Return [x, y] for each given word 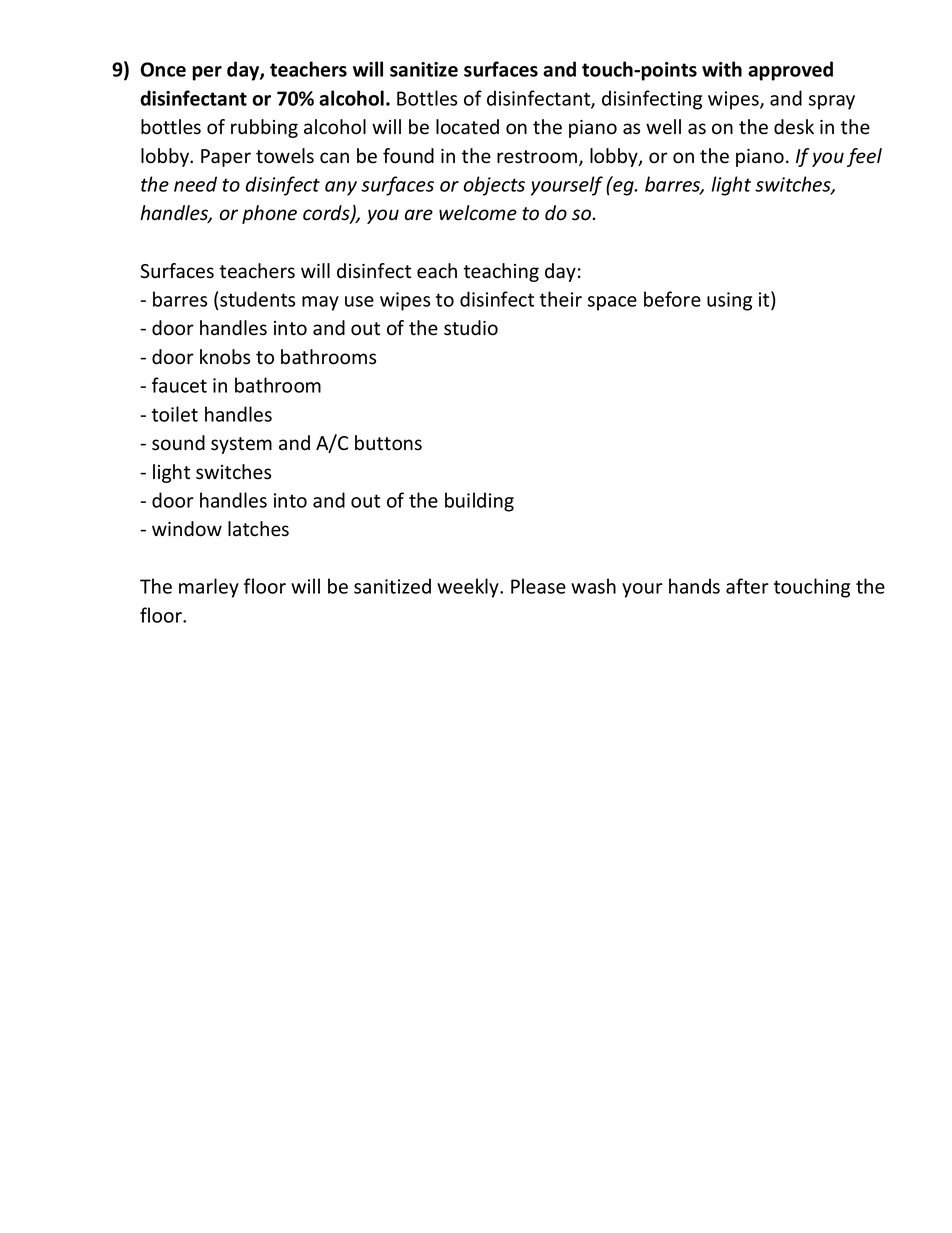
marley [209, 588]
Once [163, 69]
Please [538, 586]
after [747, 586]
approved [790, 71]
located [467, 127]
